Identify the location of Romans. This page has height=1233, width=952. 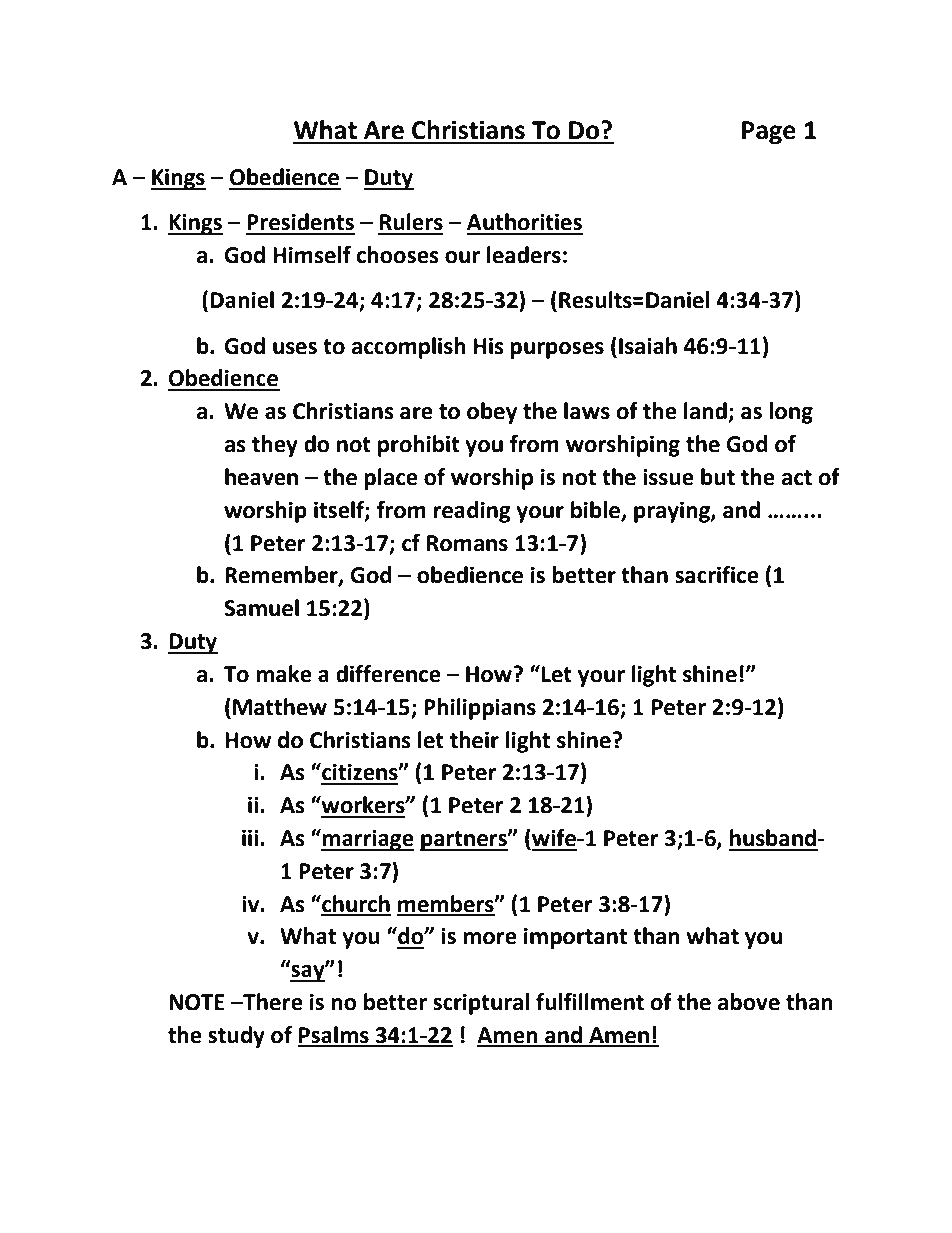
(467, 543).
